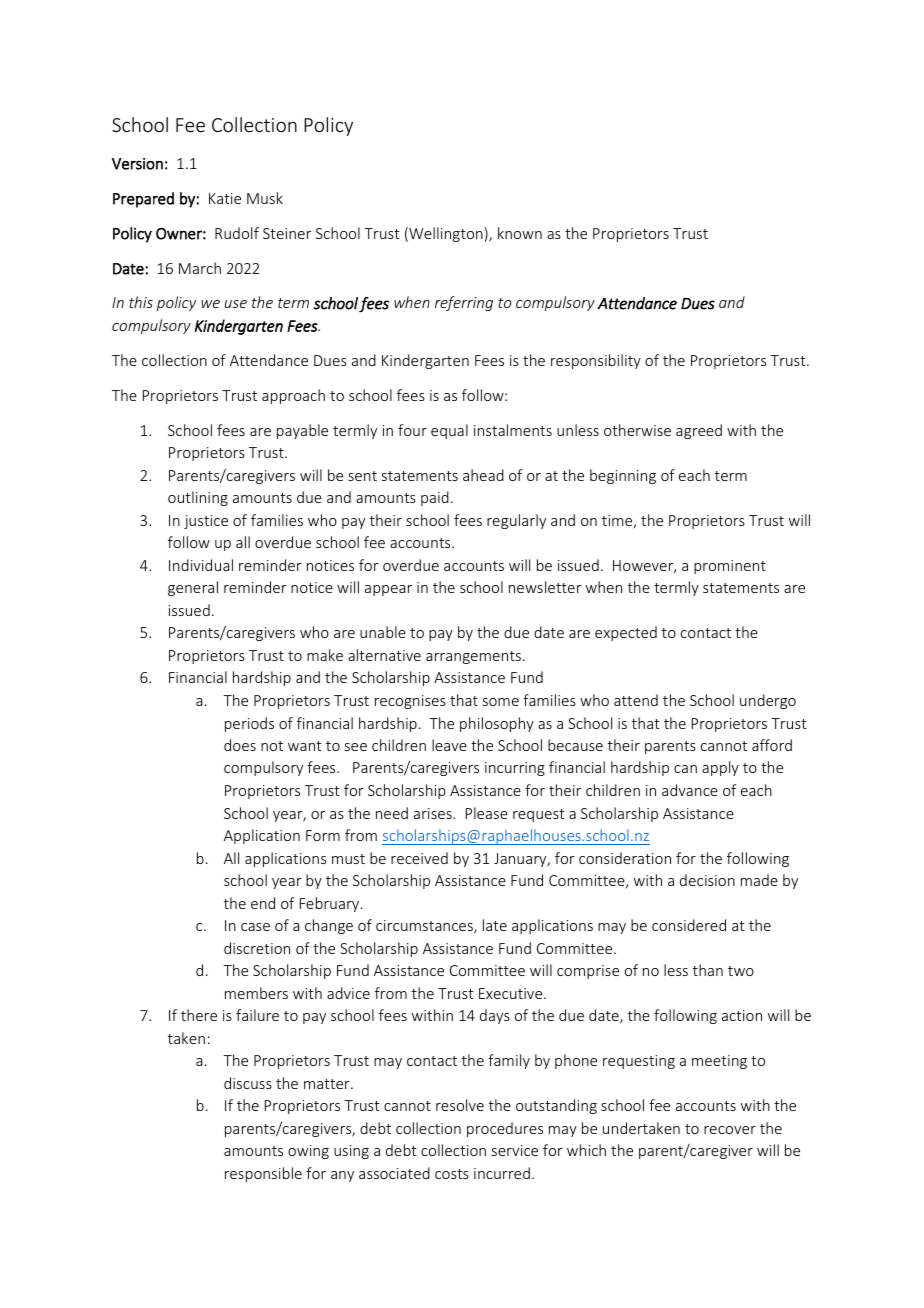 This page has height=1308, width=924. What do you see at coordinates (225, 198) in the page?
I see `Katie` at bounding box center [225, 198].
